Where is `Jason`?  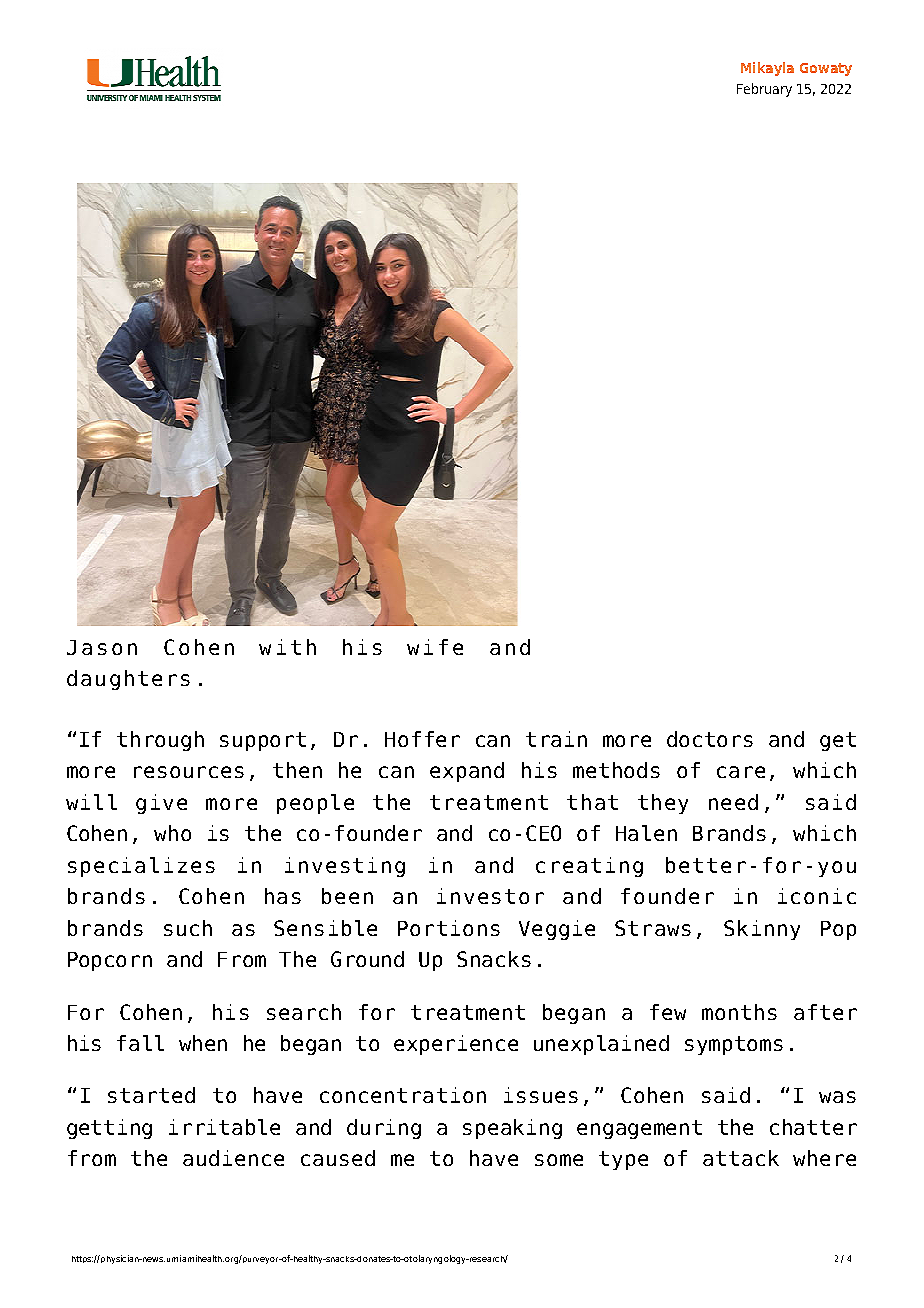 Jason is located at coordinates (102, 647).
